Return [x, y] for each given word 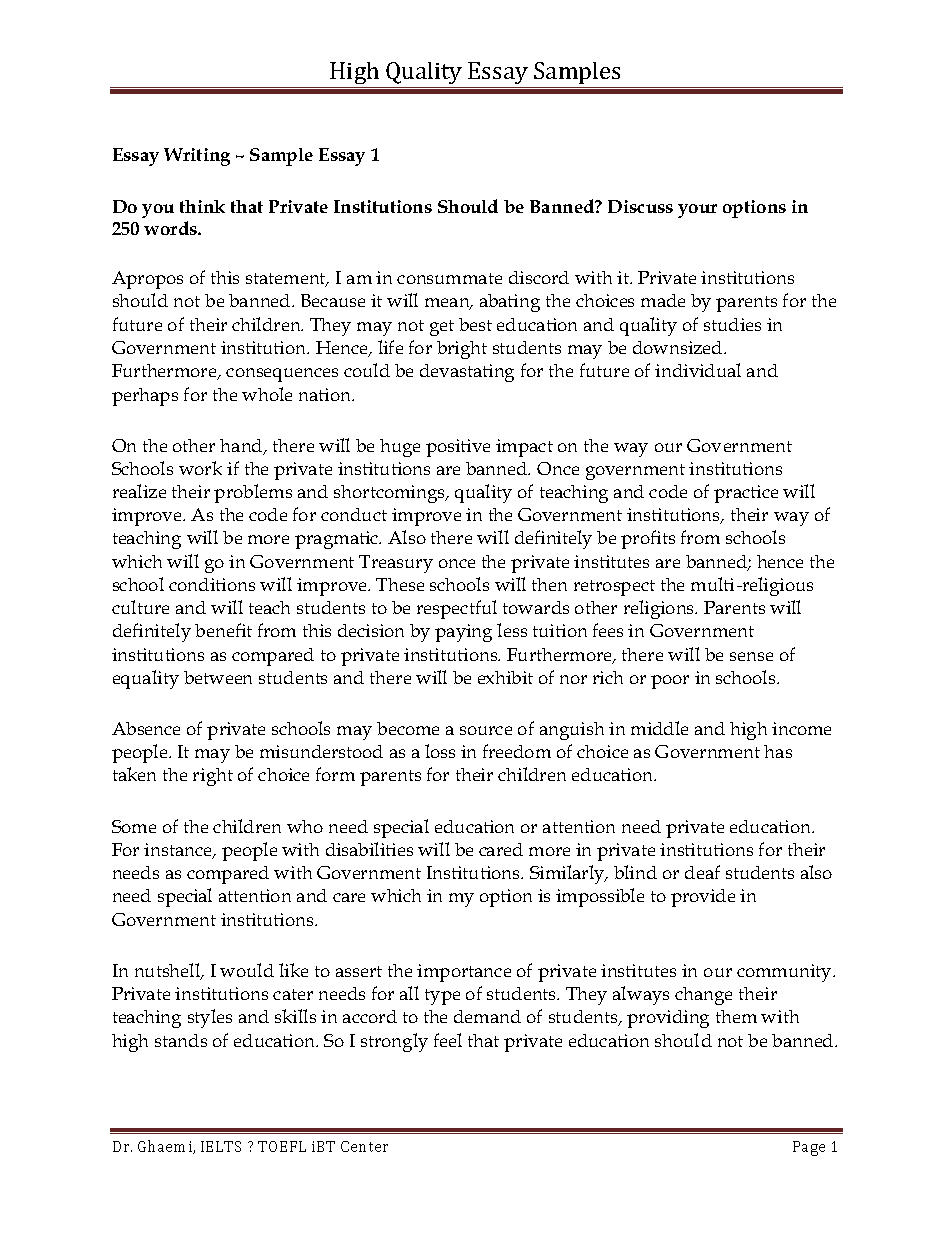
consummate [449, 278]
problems [253, 493]
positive [458, 448]
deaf [702, 872]
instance [179, 851]
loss [440, 751]
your [697, 211]
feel [448, 1040]
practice [746, 494]
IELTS [221, 1146]
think [202, 206]
